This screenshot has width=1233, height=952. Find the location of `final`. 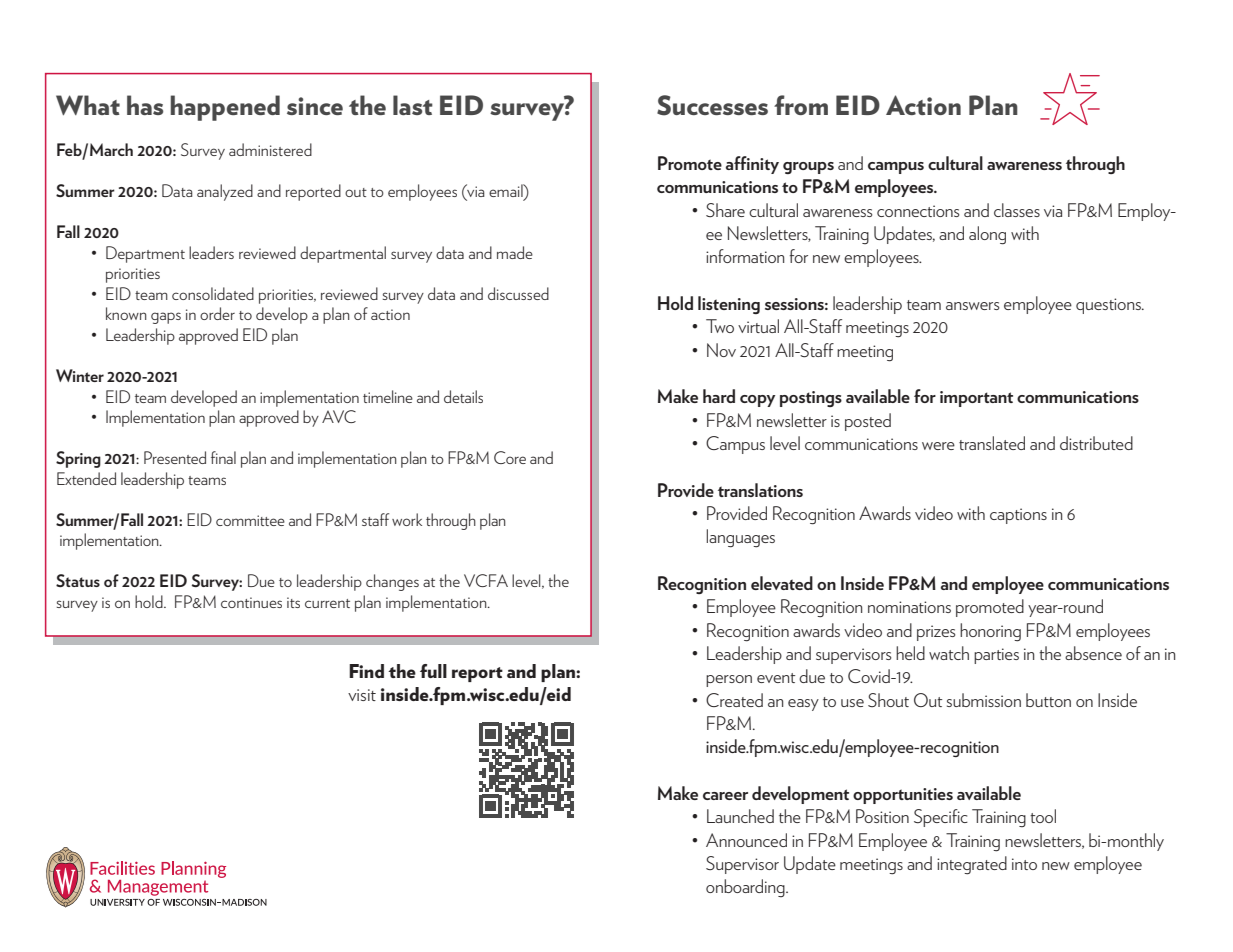

final is located at coordinates (223, 457).
